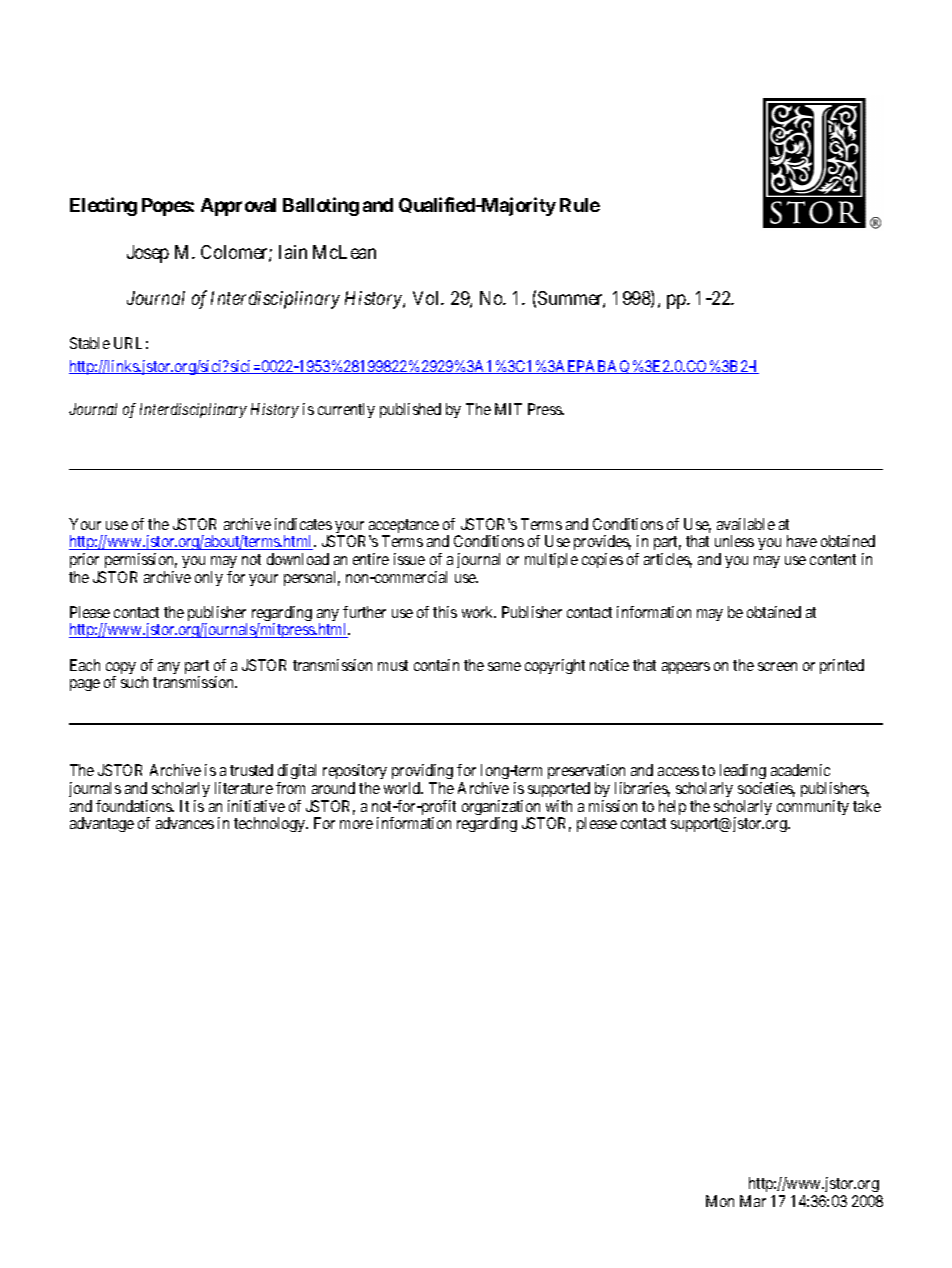 The image size is (952, 1268). Describe the element at coordinates (134, 682) in the screenshot. I see `such` at that location.
